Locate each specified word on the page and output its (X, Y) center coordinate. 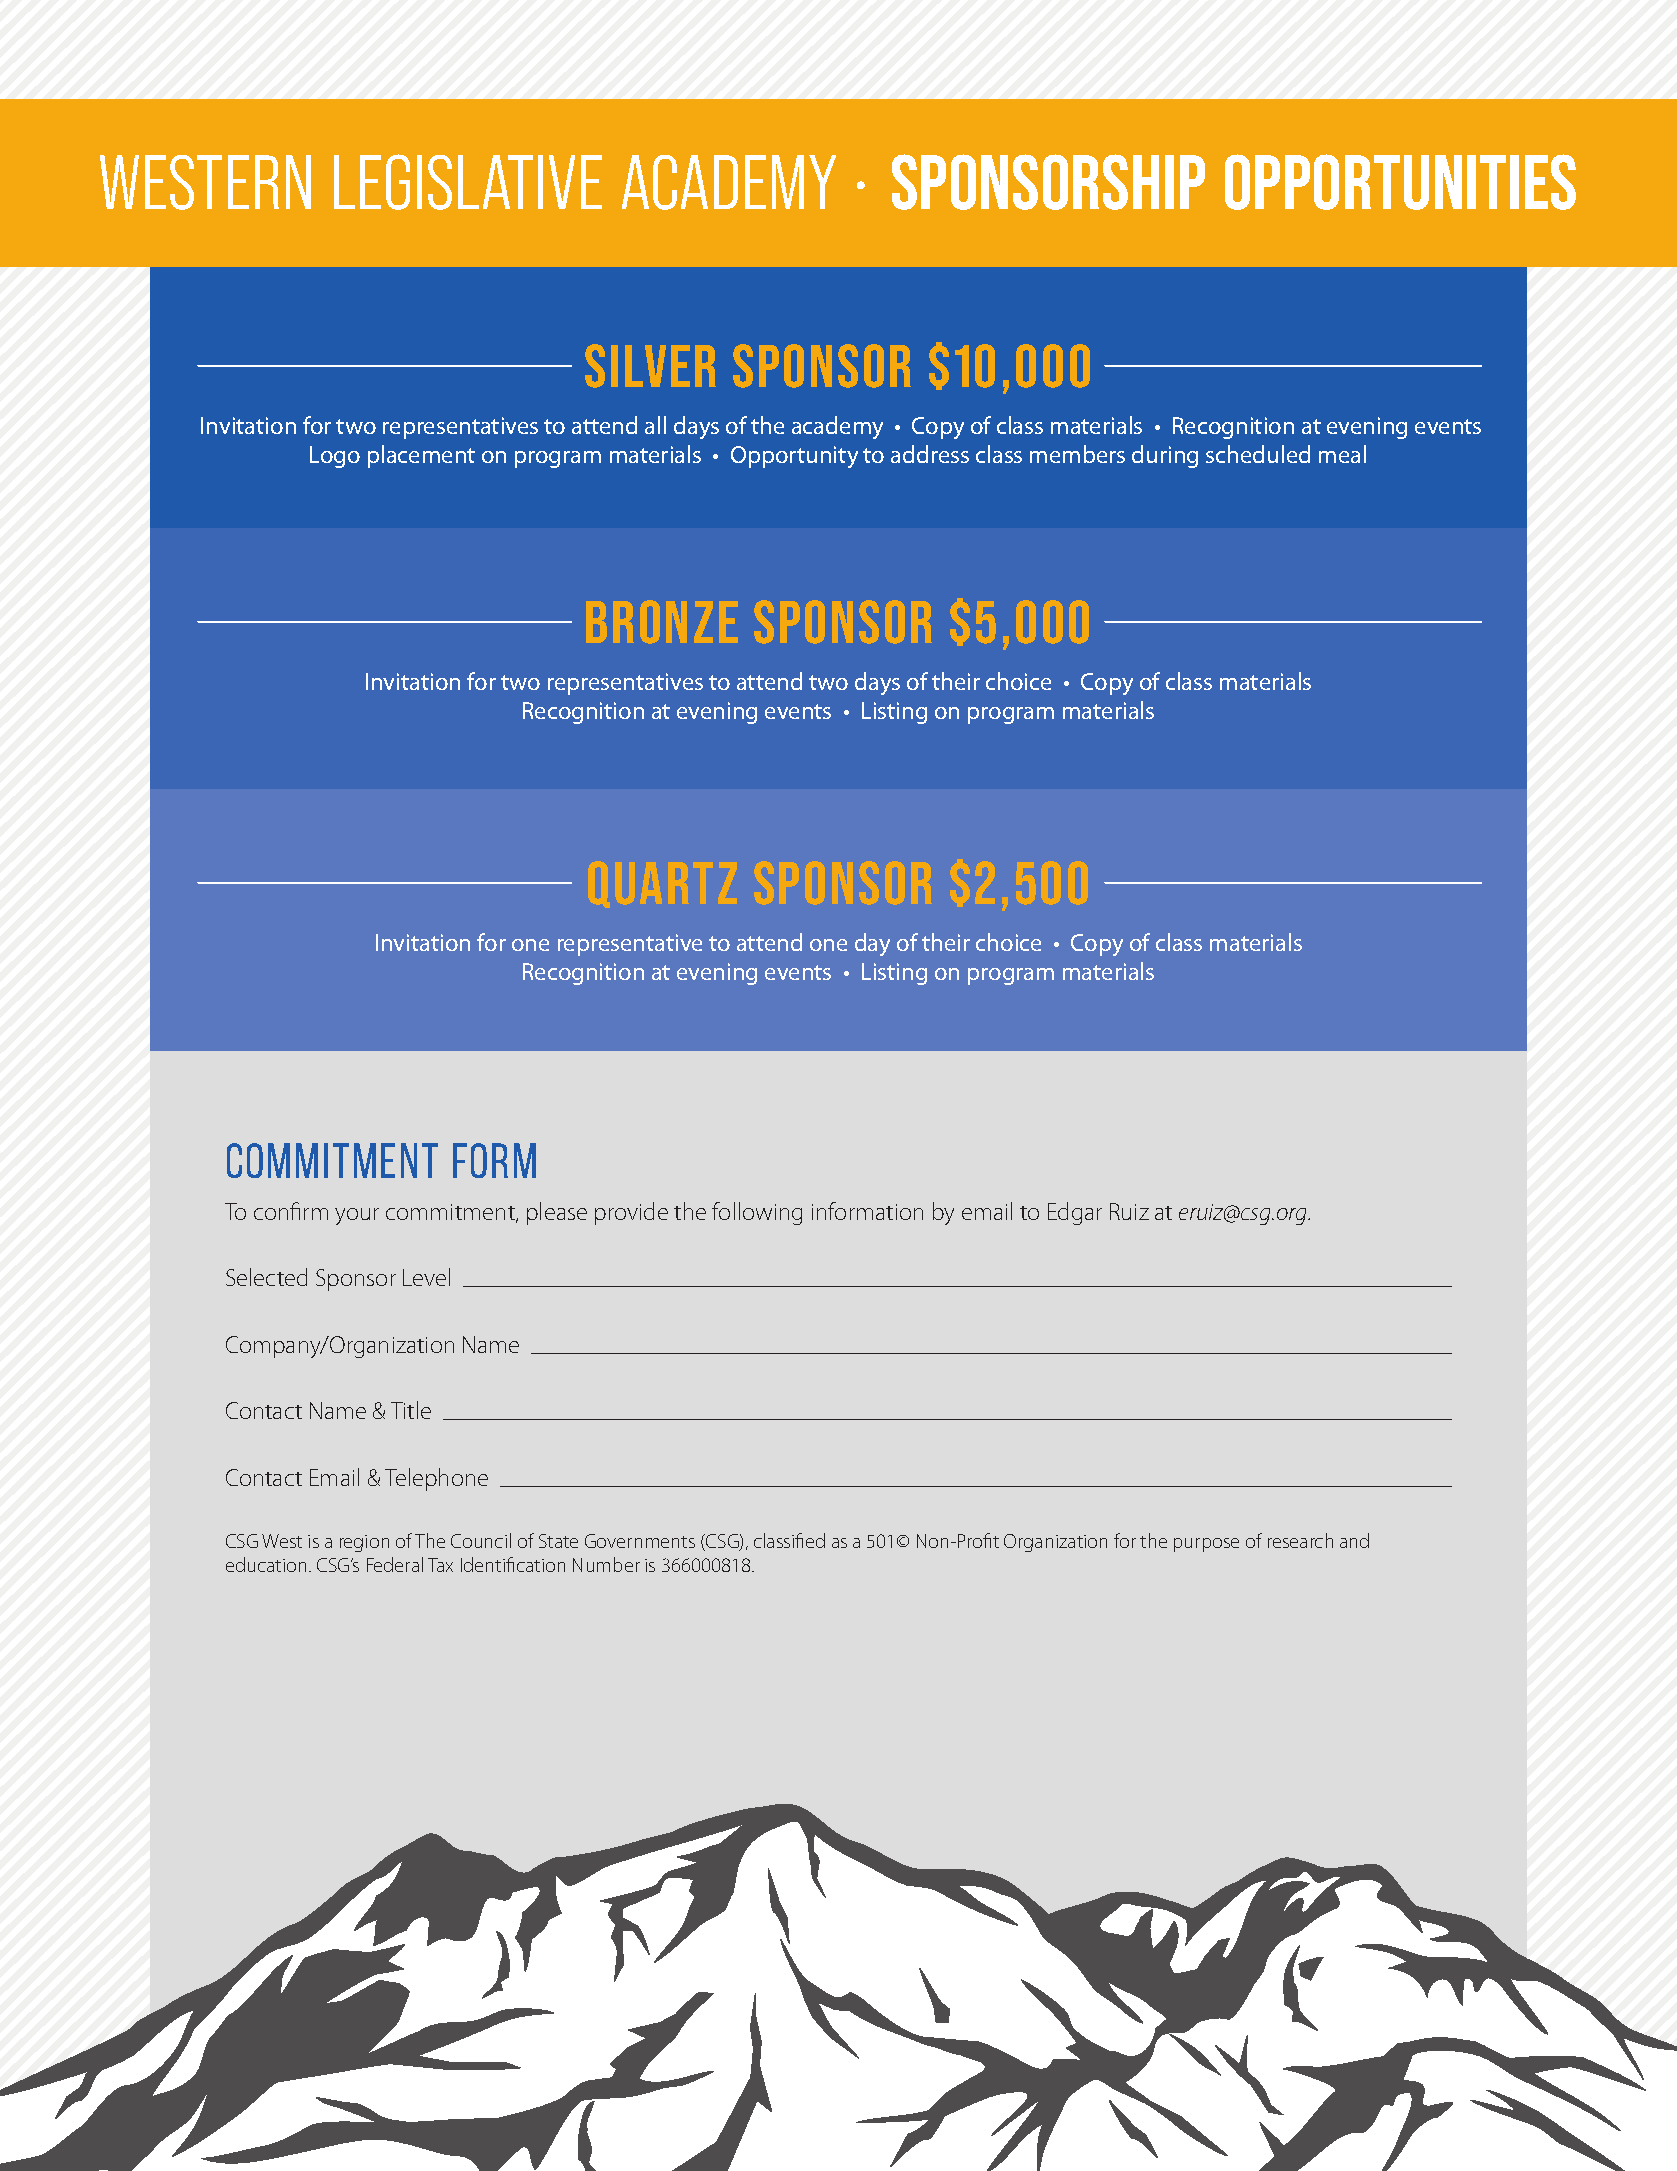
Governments (640, 1541)
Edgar (1075, 1213)
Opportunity (794, 457)
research (1300, 1540)
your (357, 1216)
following (757, 1213)
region (364, 1543)
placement (421, 456)
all (655, 425)
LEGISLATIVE (468, 182)
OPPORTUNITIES (1400, 182)
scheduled (1258, 454)
